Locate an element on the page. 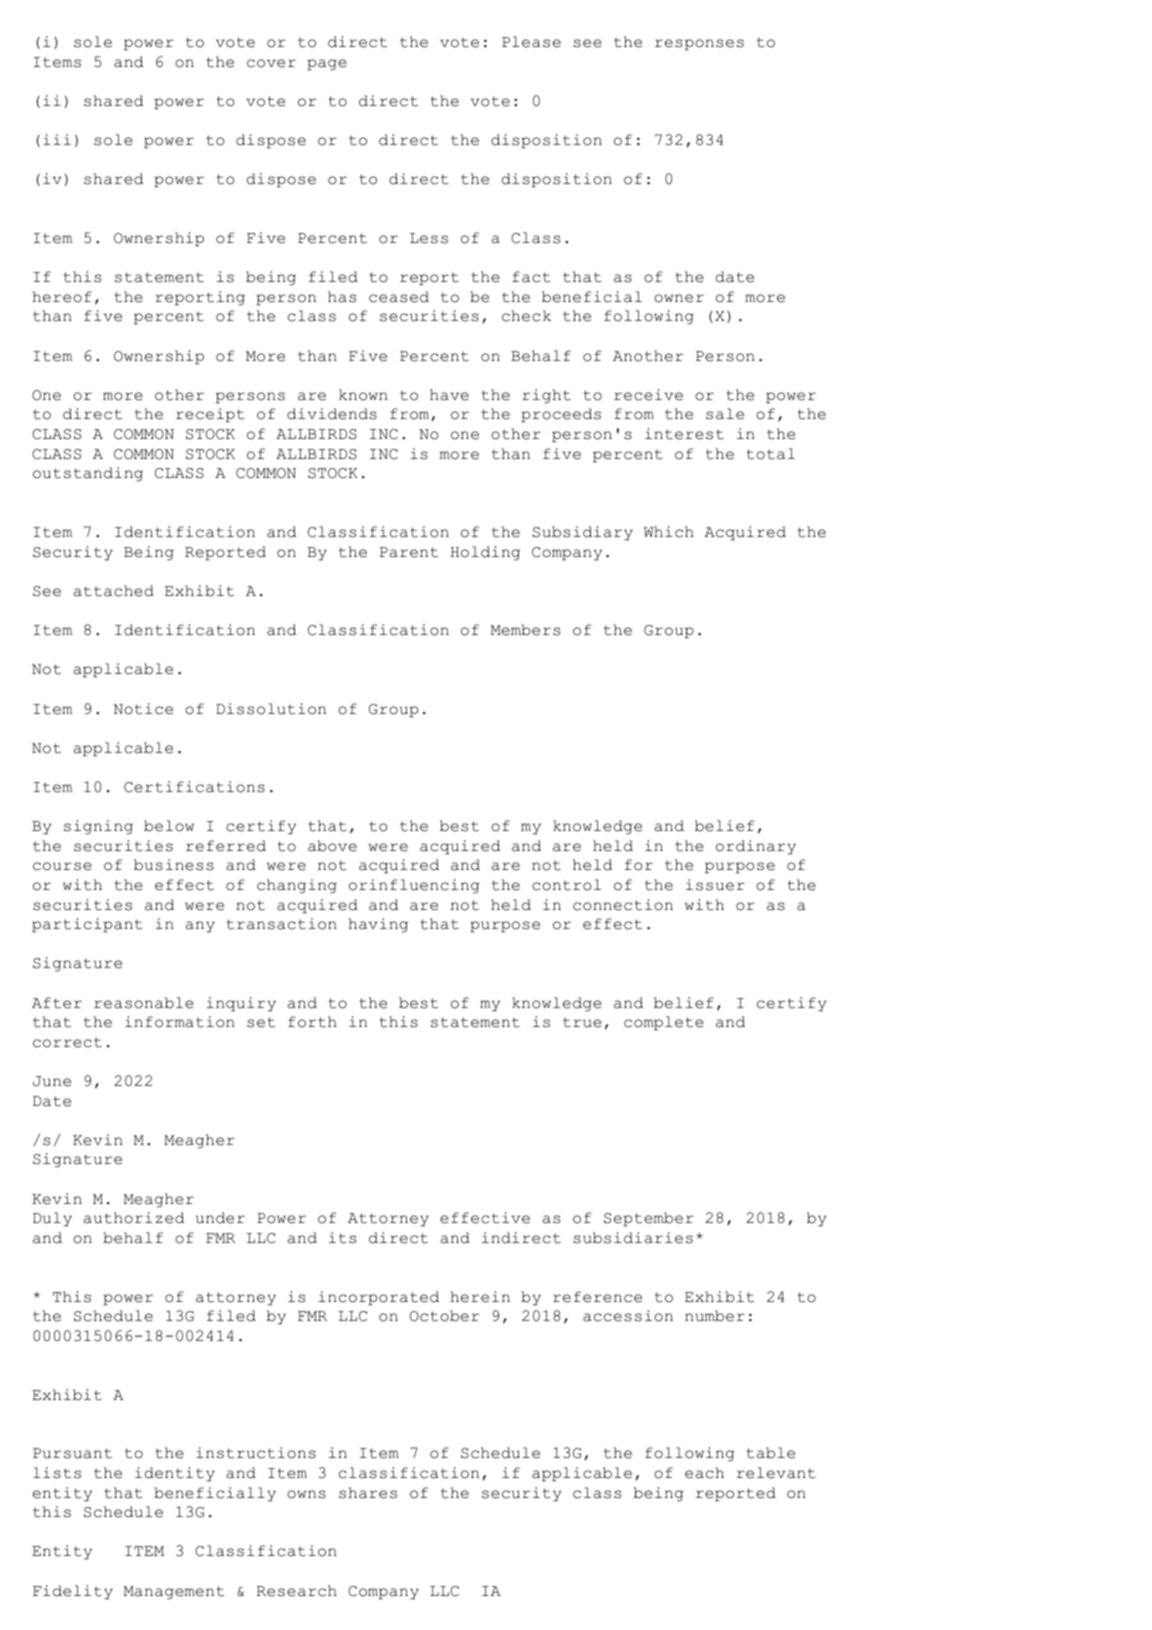 Image resolution: width=1152 pixels, height=1630 pixels. below is located at coordinates (169, 826).
